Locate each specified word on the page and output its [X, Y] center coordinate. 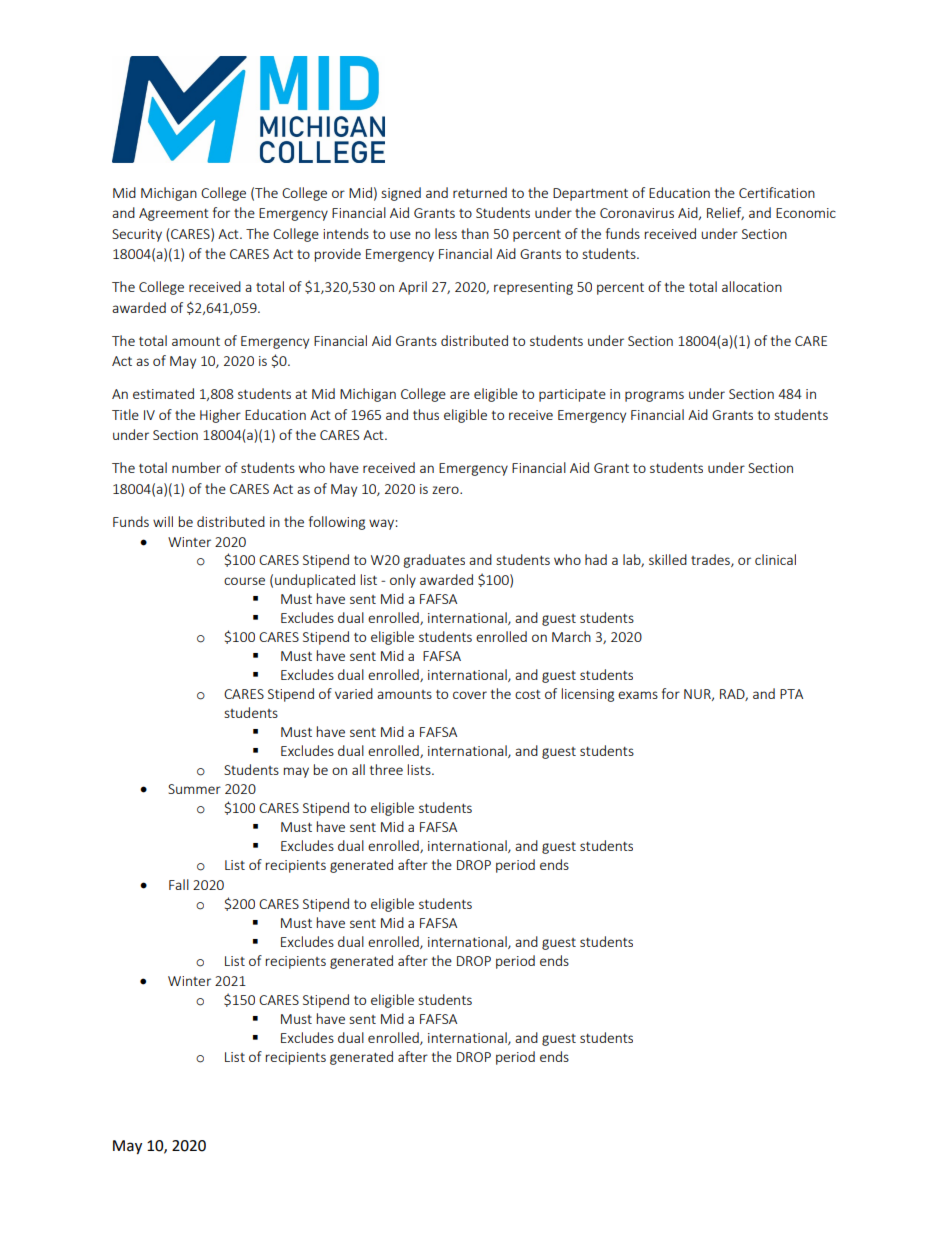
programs [654, 396]
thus [426, 414]
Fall [179, 884]
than [475, 233]
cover [470, 695]
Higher [220, 416]
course [244, 581]
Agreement [174, 214]
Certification [777, 192]
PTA [791, 694]
